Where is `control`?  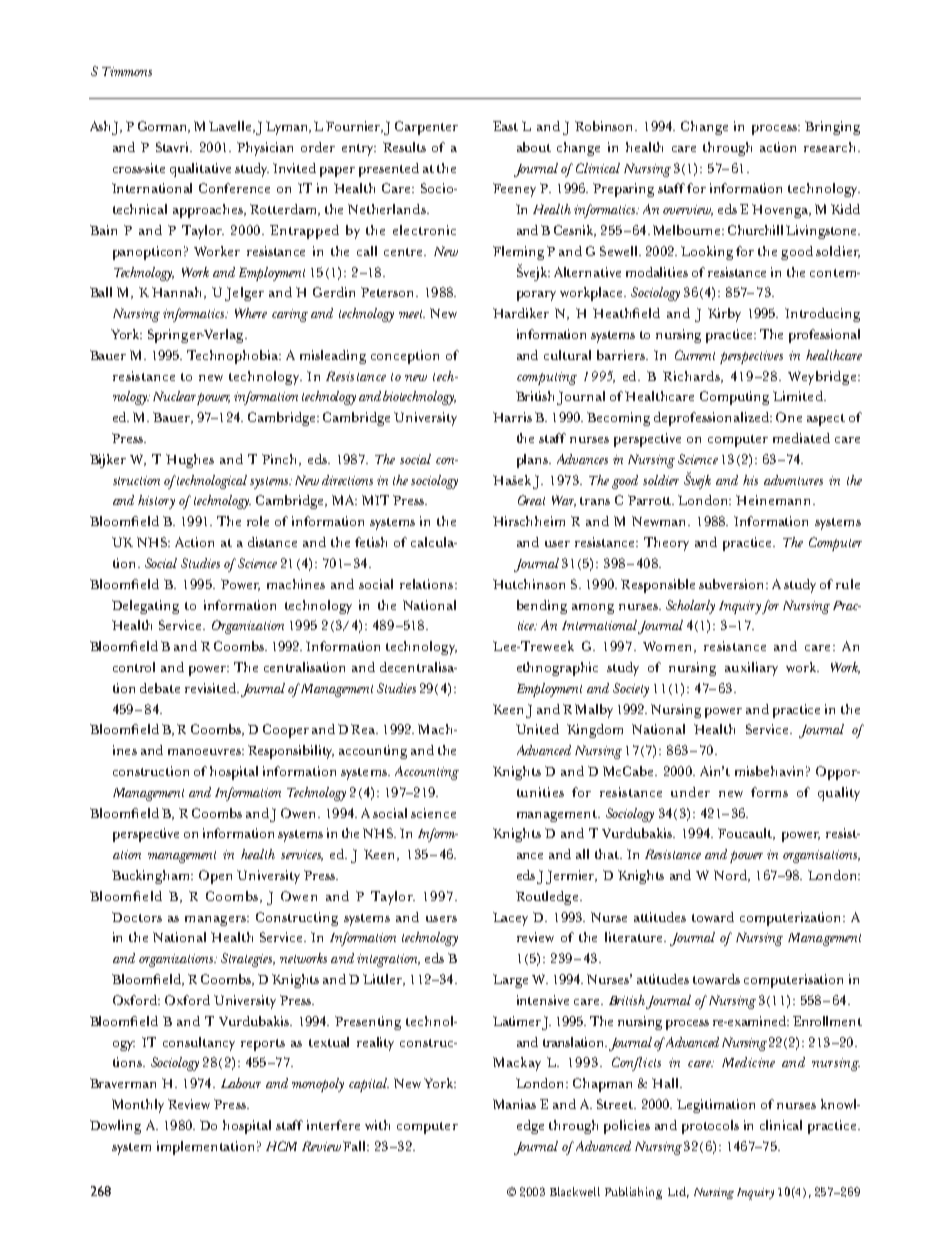
control is located at coordinates (134, 667).
